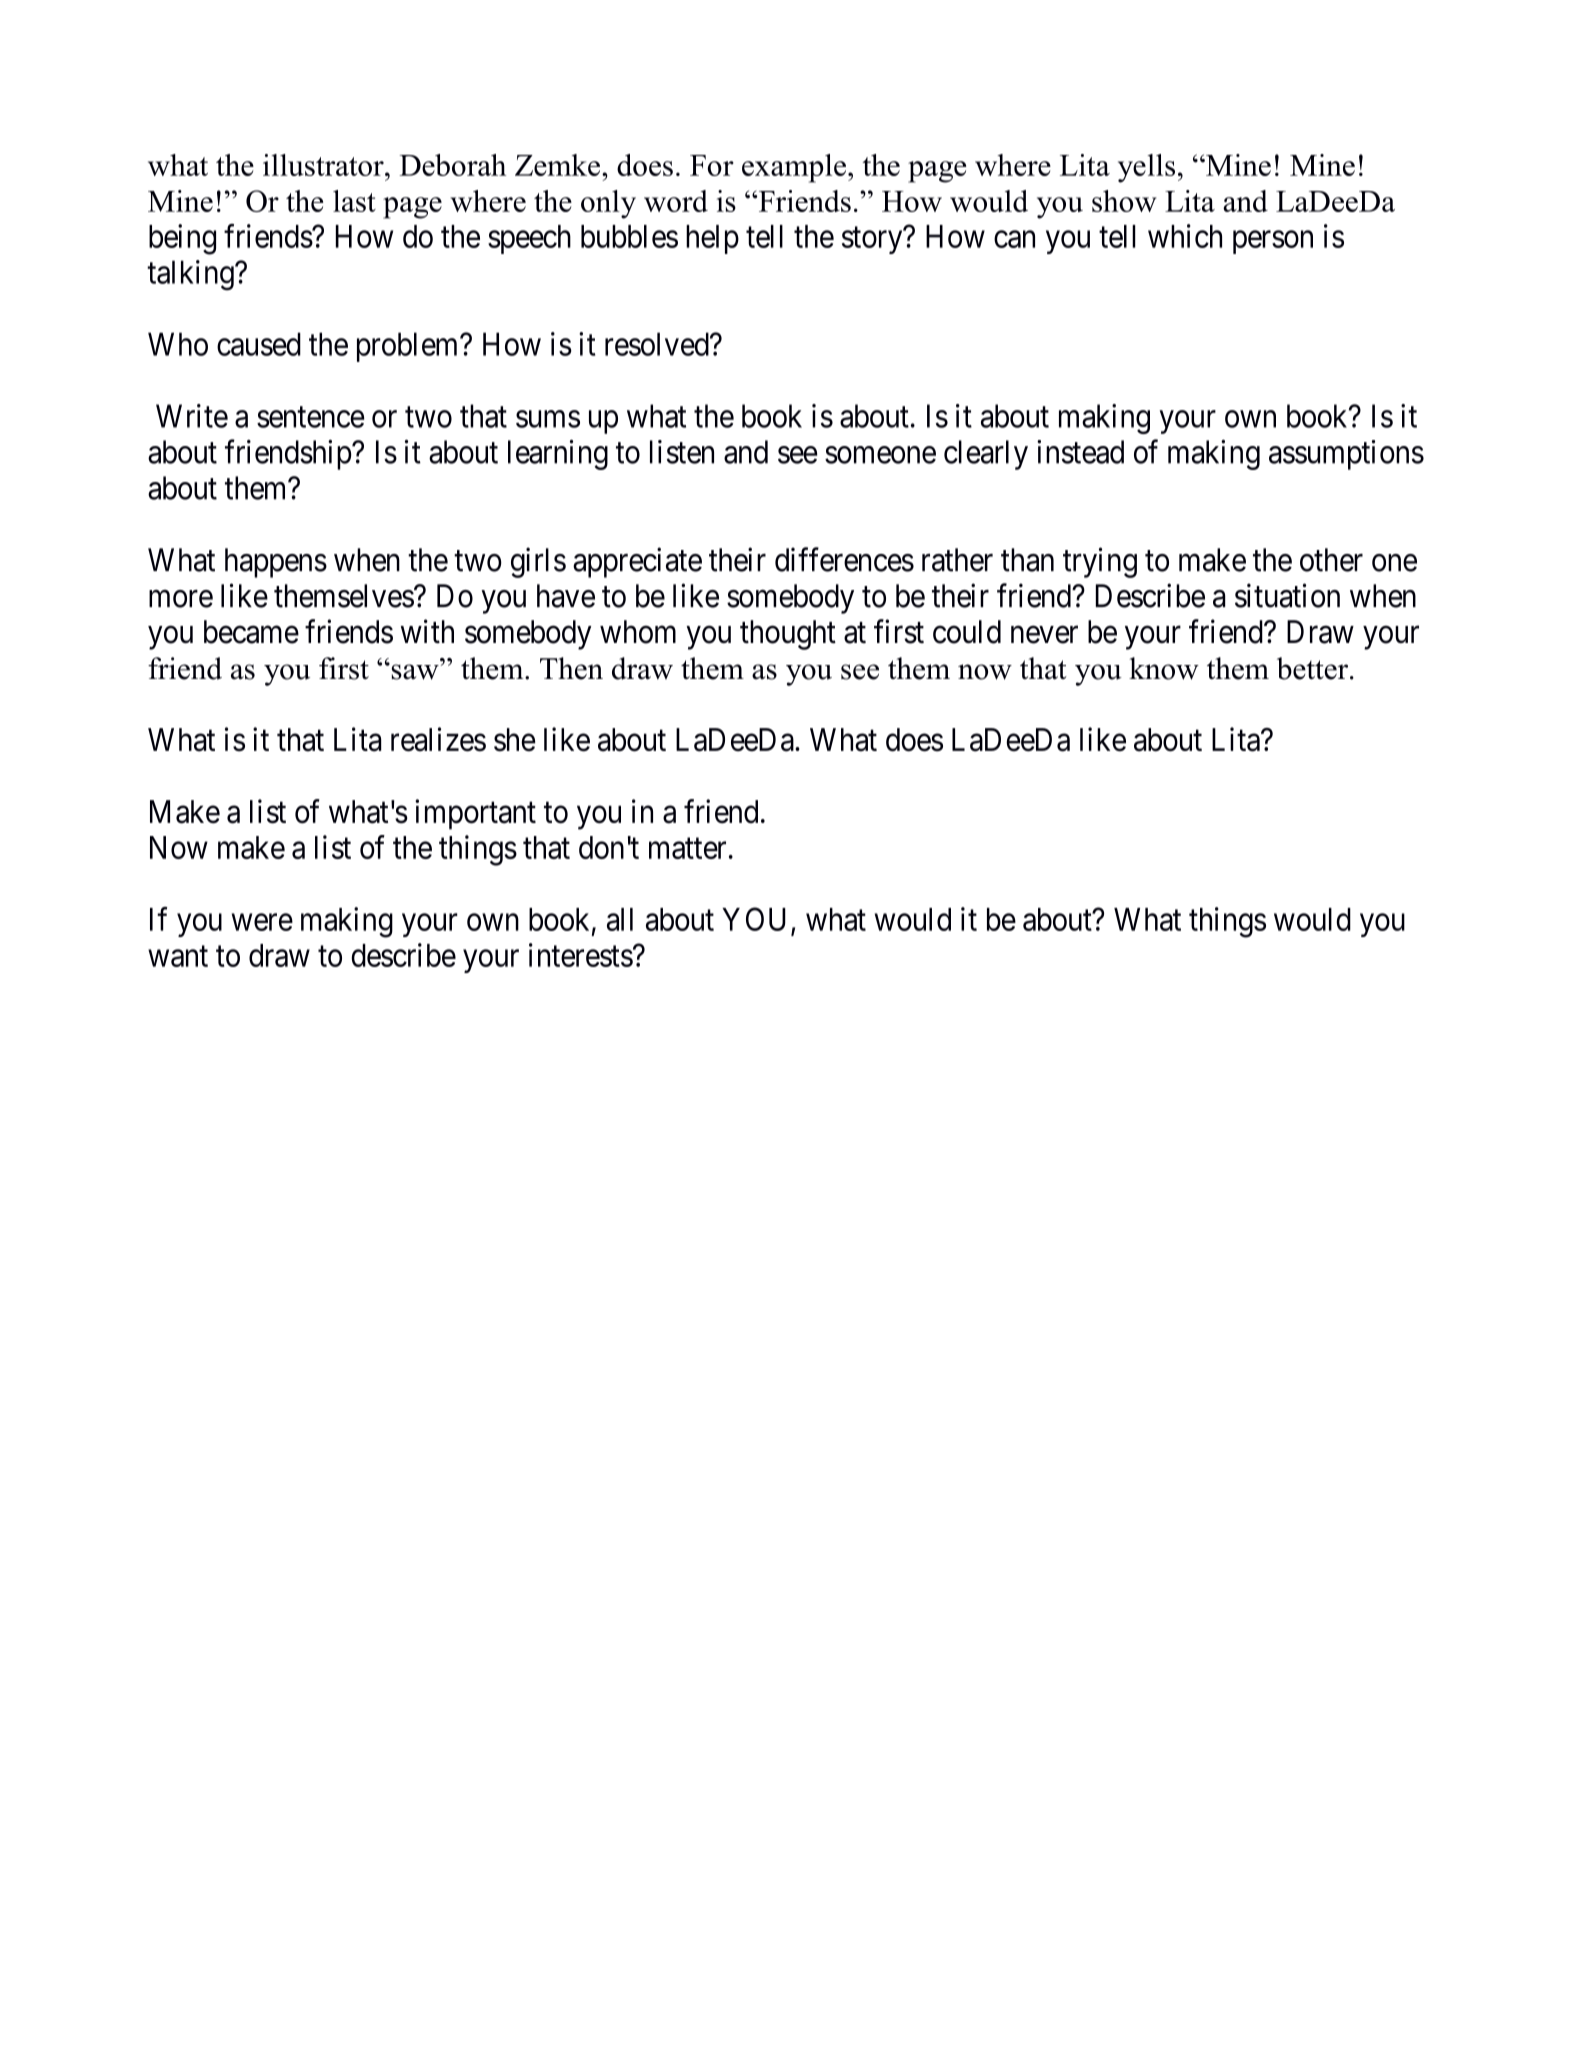  What do you see at coordinates (1146, 168) in the document?
I see `yells` at bounding box center [1146, 168].
